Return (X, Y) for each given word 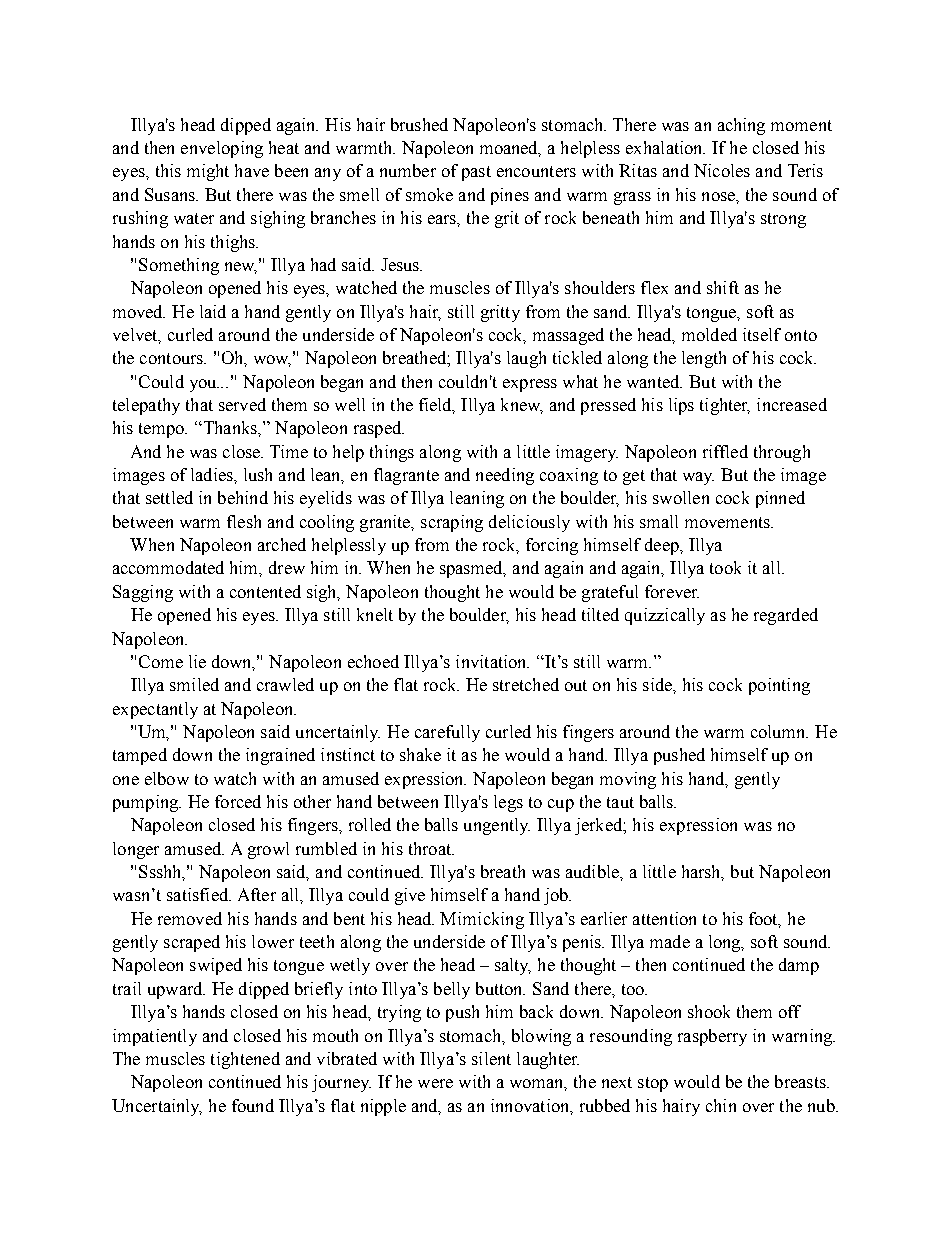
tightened (245, 1060)
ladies (213, 474)
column (779, 731)
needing (505, 476)
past (476, 173)
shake (420, 754)
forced (238, 801)
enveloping (222, 149)
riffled (725, 451)
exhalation (665, 147)
